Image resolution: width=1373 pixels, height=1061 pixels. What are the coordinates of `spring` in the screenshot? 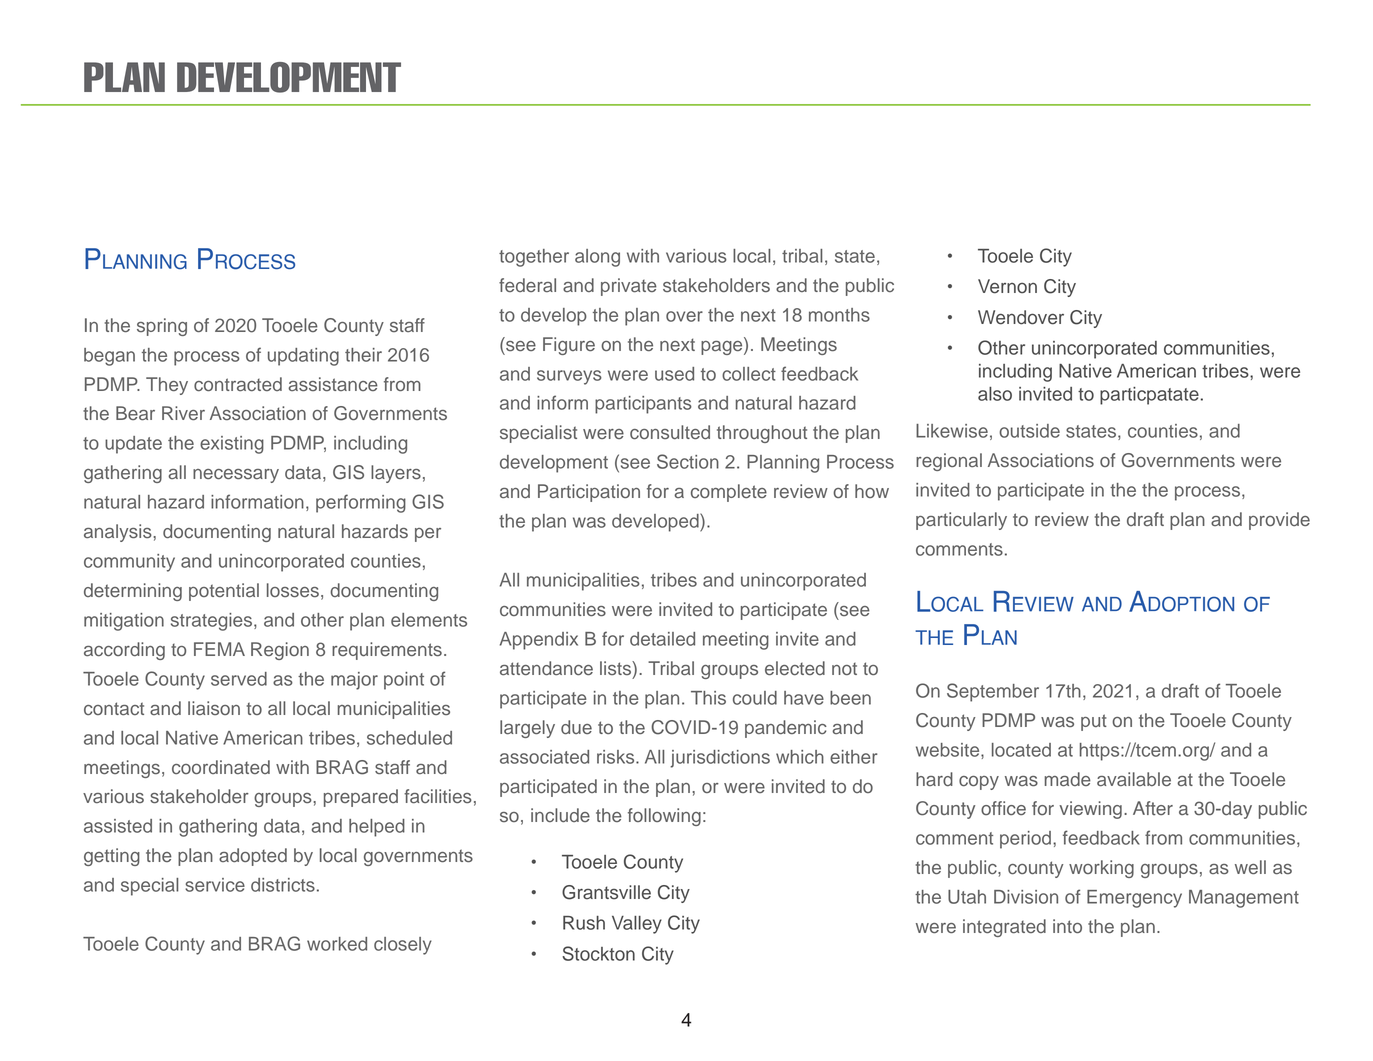 It's located at (162, 327).
